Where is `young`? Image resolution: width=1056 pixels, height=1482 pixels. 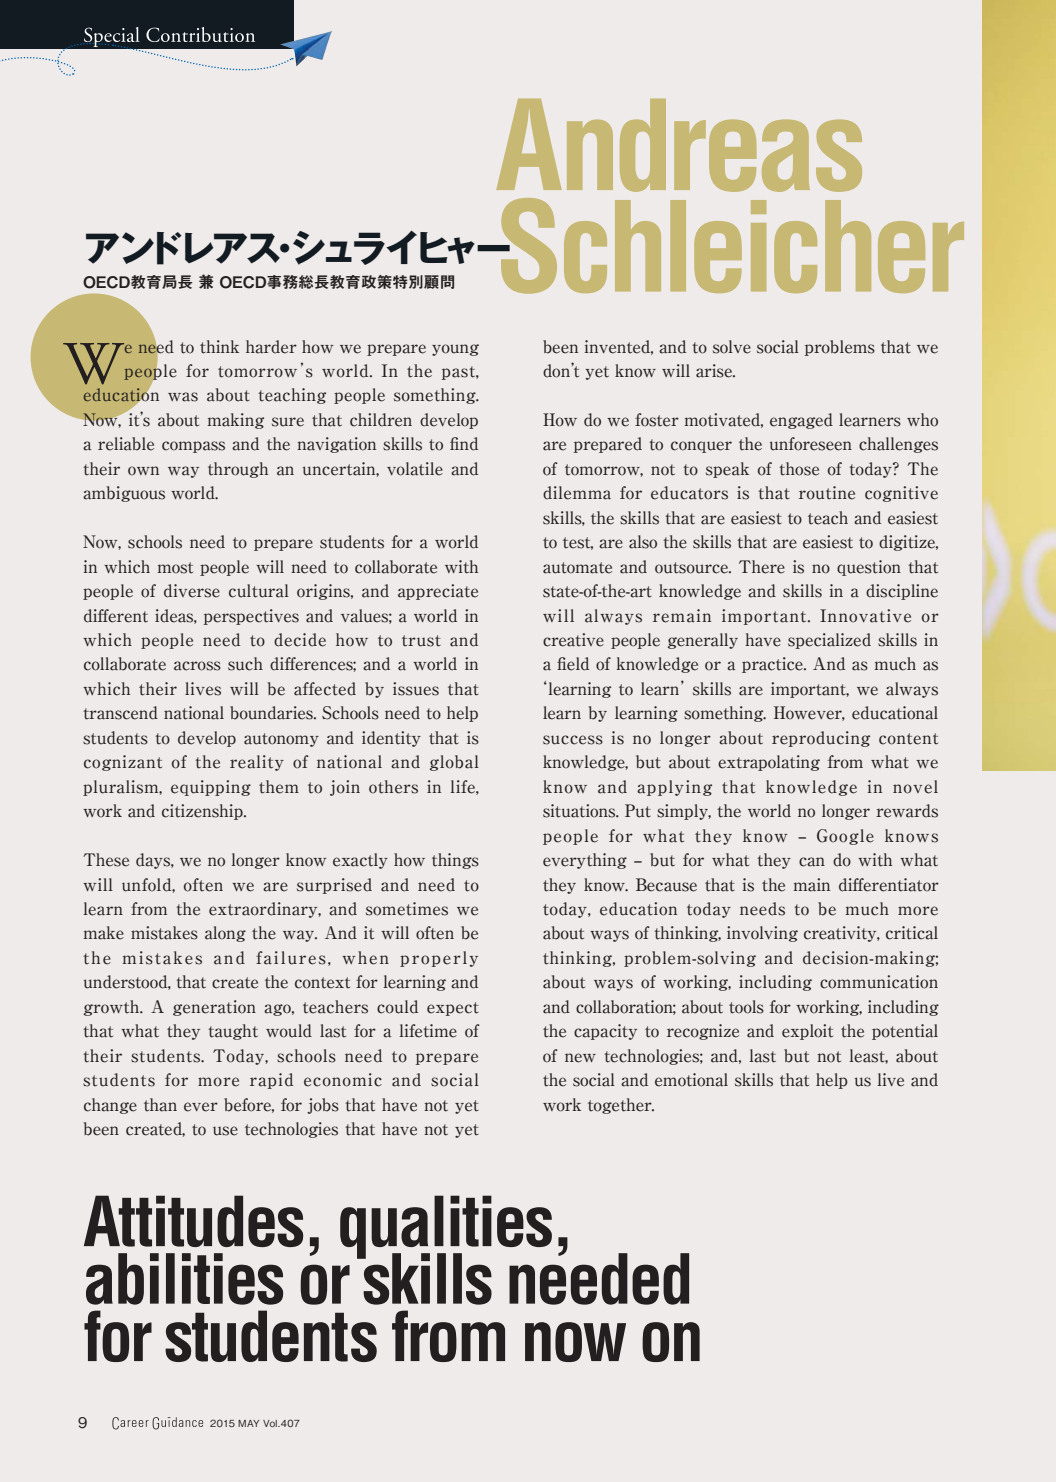
young is located at coordinates (455, 350).
